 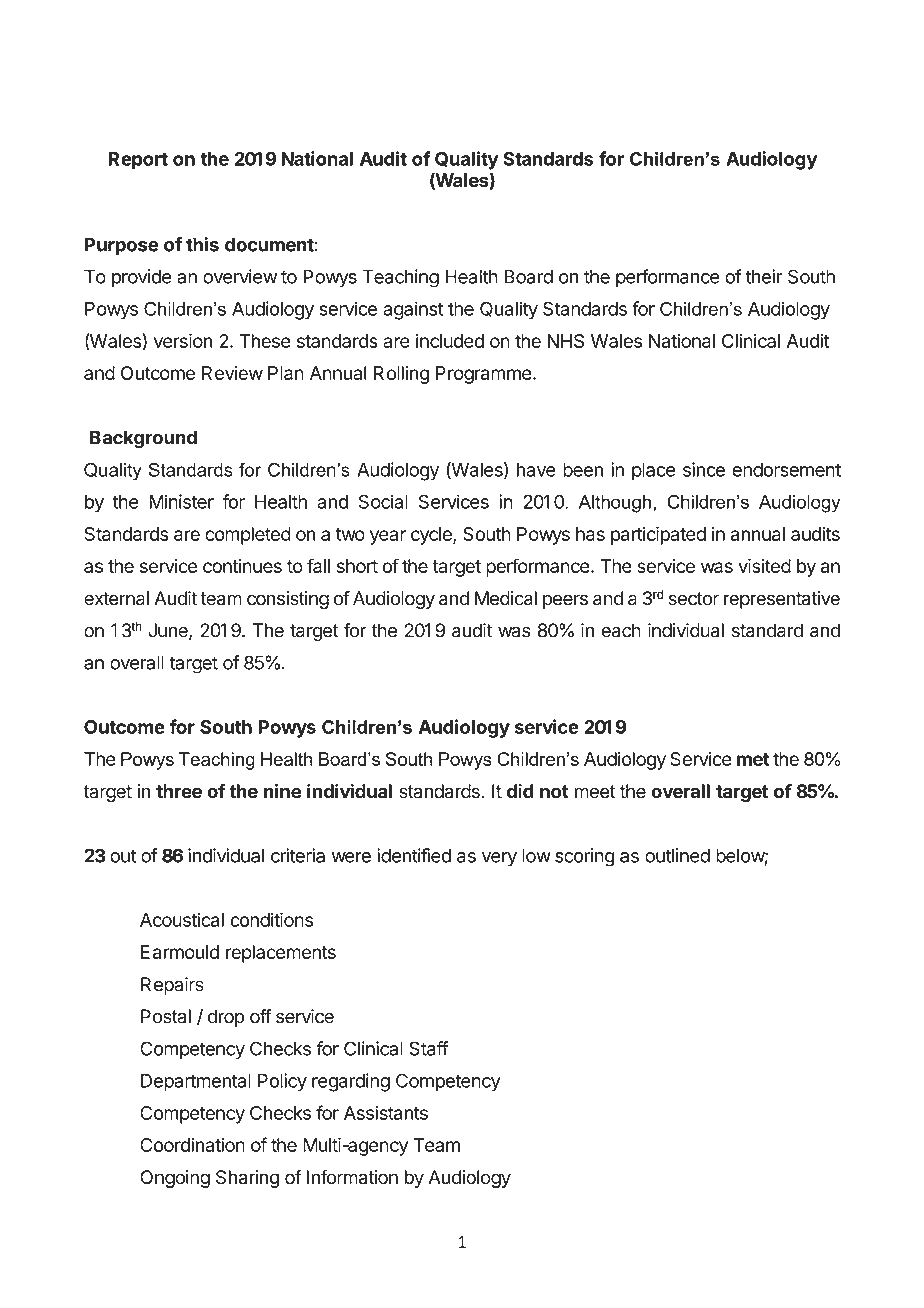 I want to click on identified, so click(x=414, y=855).
